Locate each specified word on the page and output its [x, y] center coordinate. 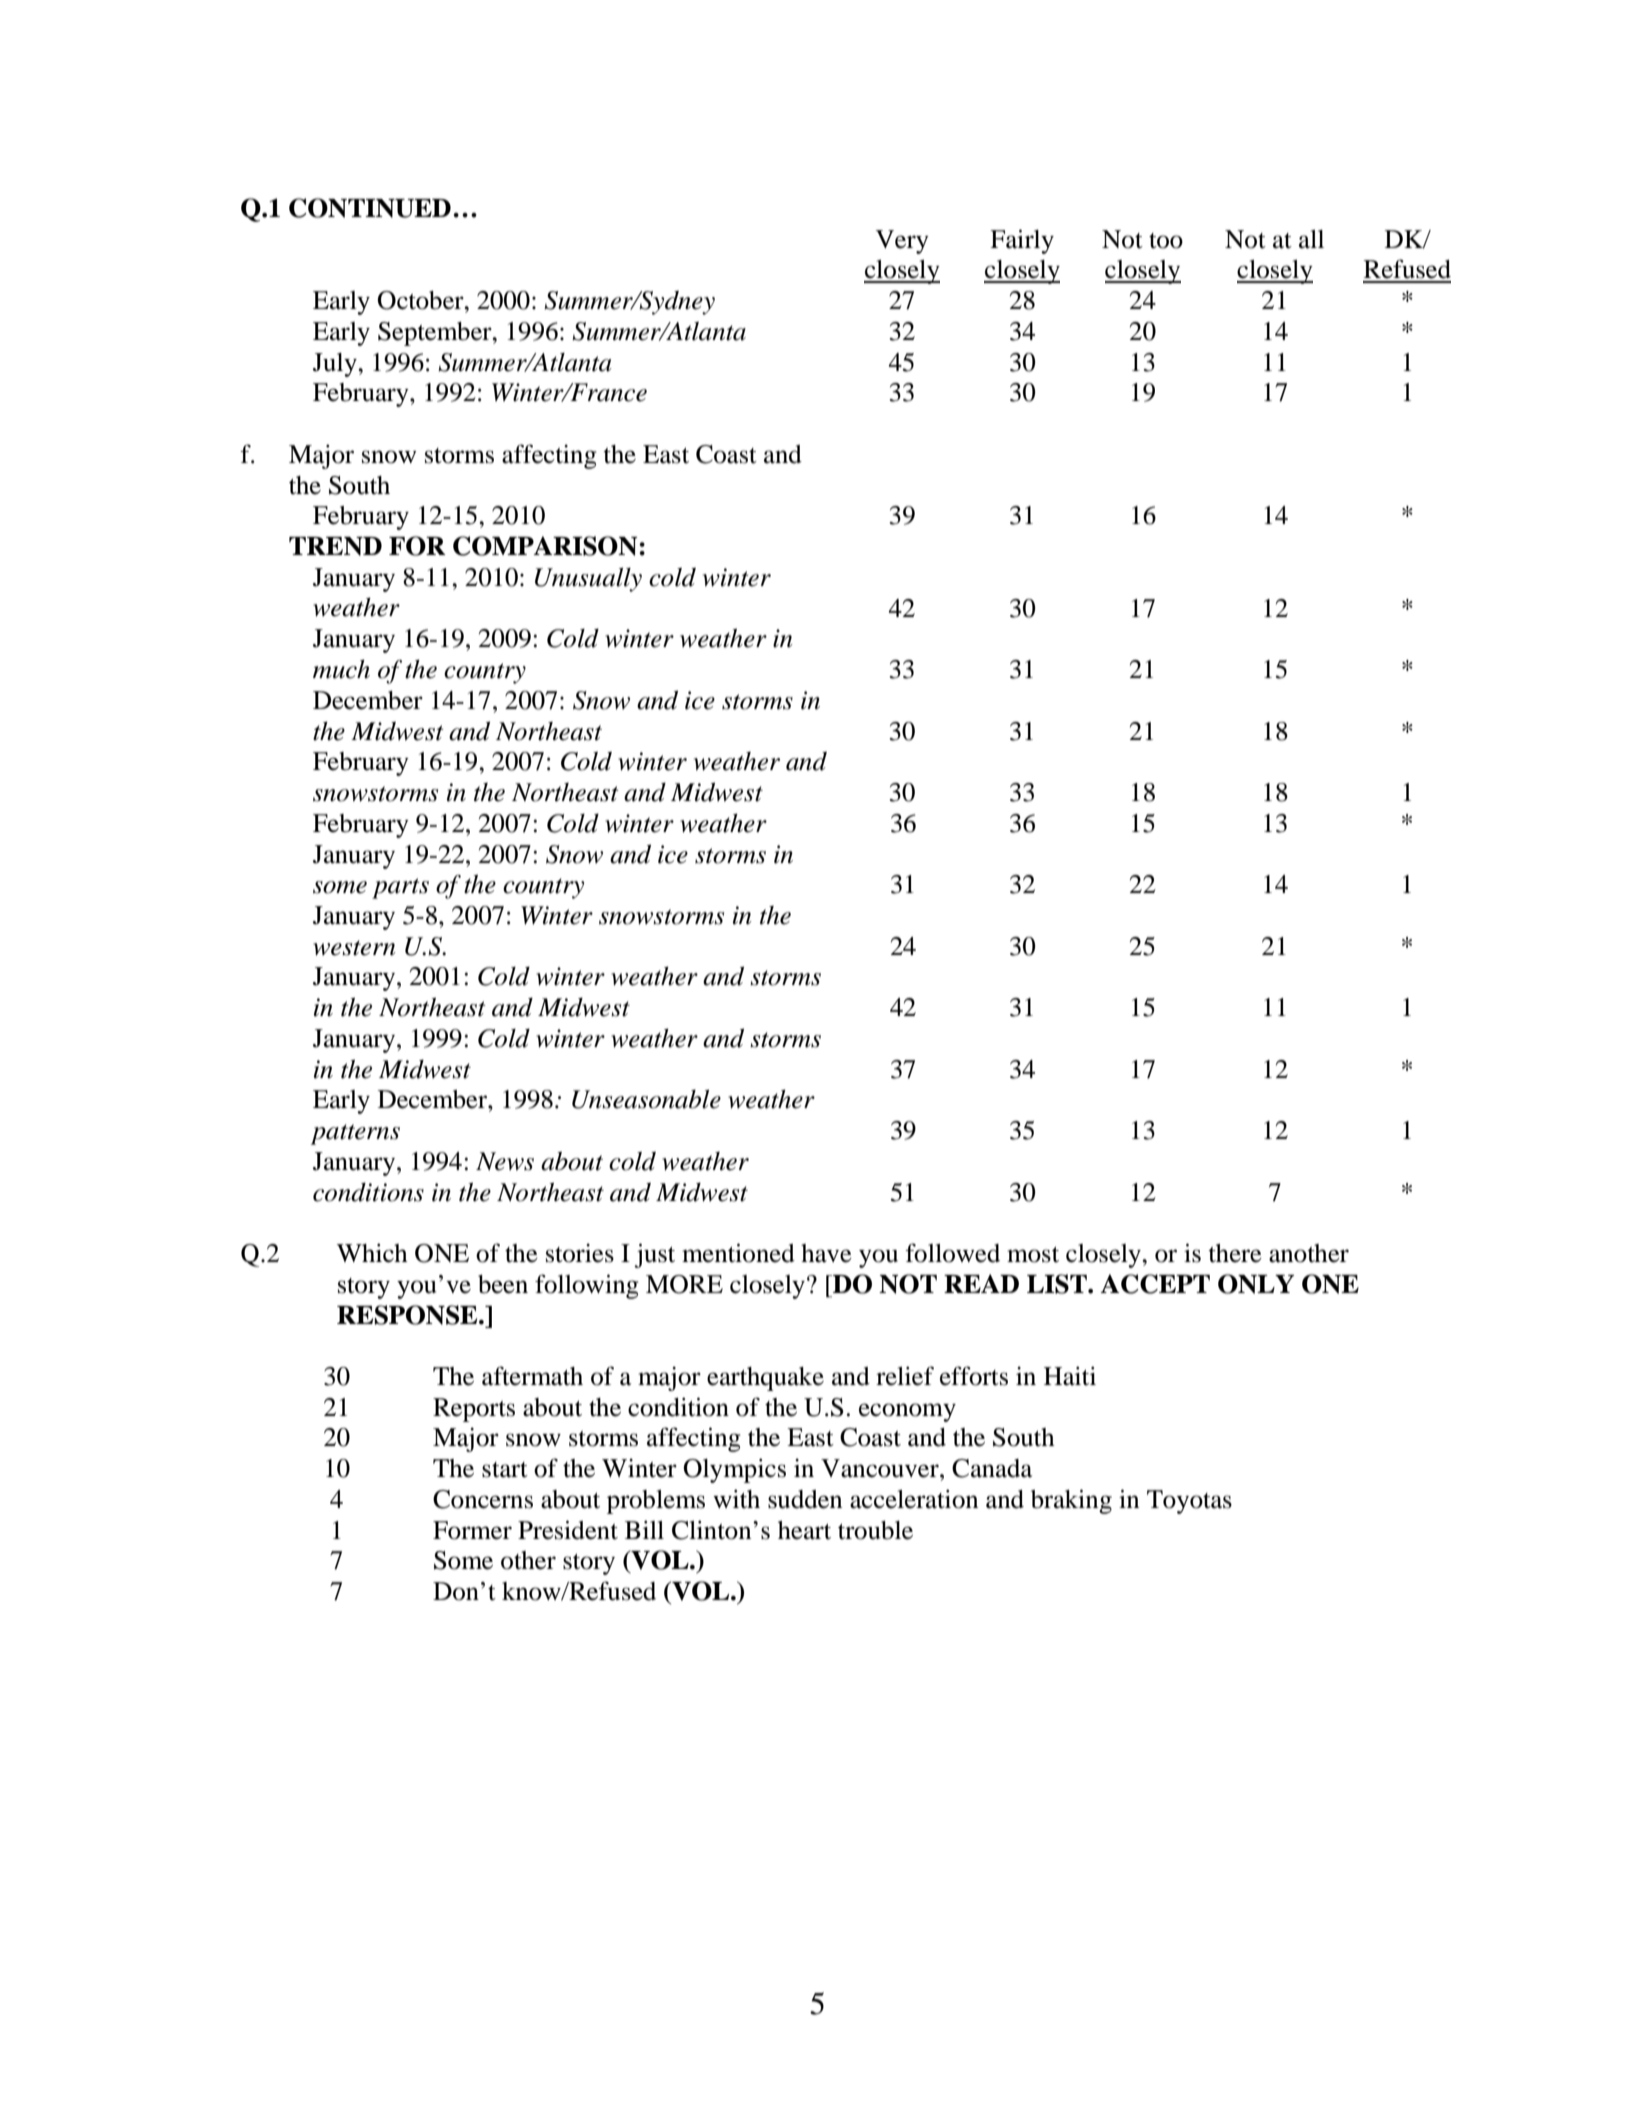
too [1166, 241]
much [341, 669]
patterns [355, 1134]
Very [902, 242]
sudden [805, 1499]
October [421, 300]
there [1235, 1253]
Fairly [1022, 241]
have [826, 1253]
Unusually [588, 580]
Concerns [483, 1499]
